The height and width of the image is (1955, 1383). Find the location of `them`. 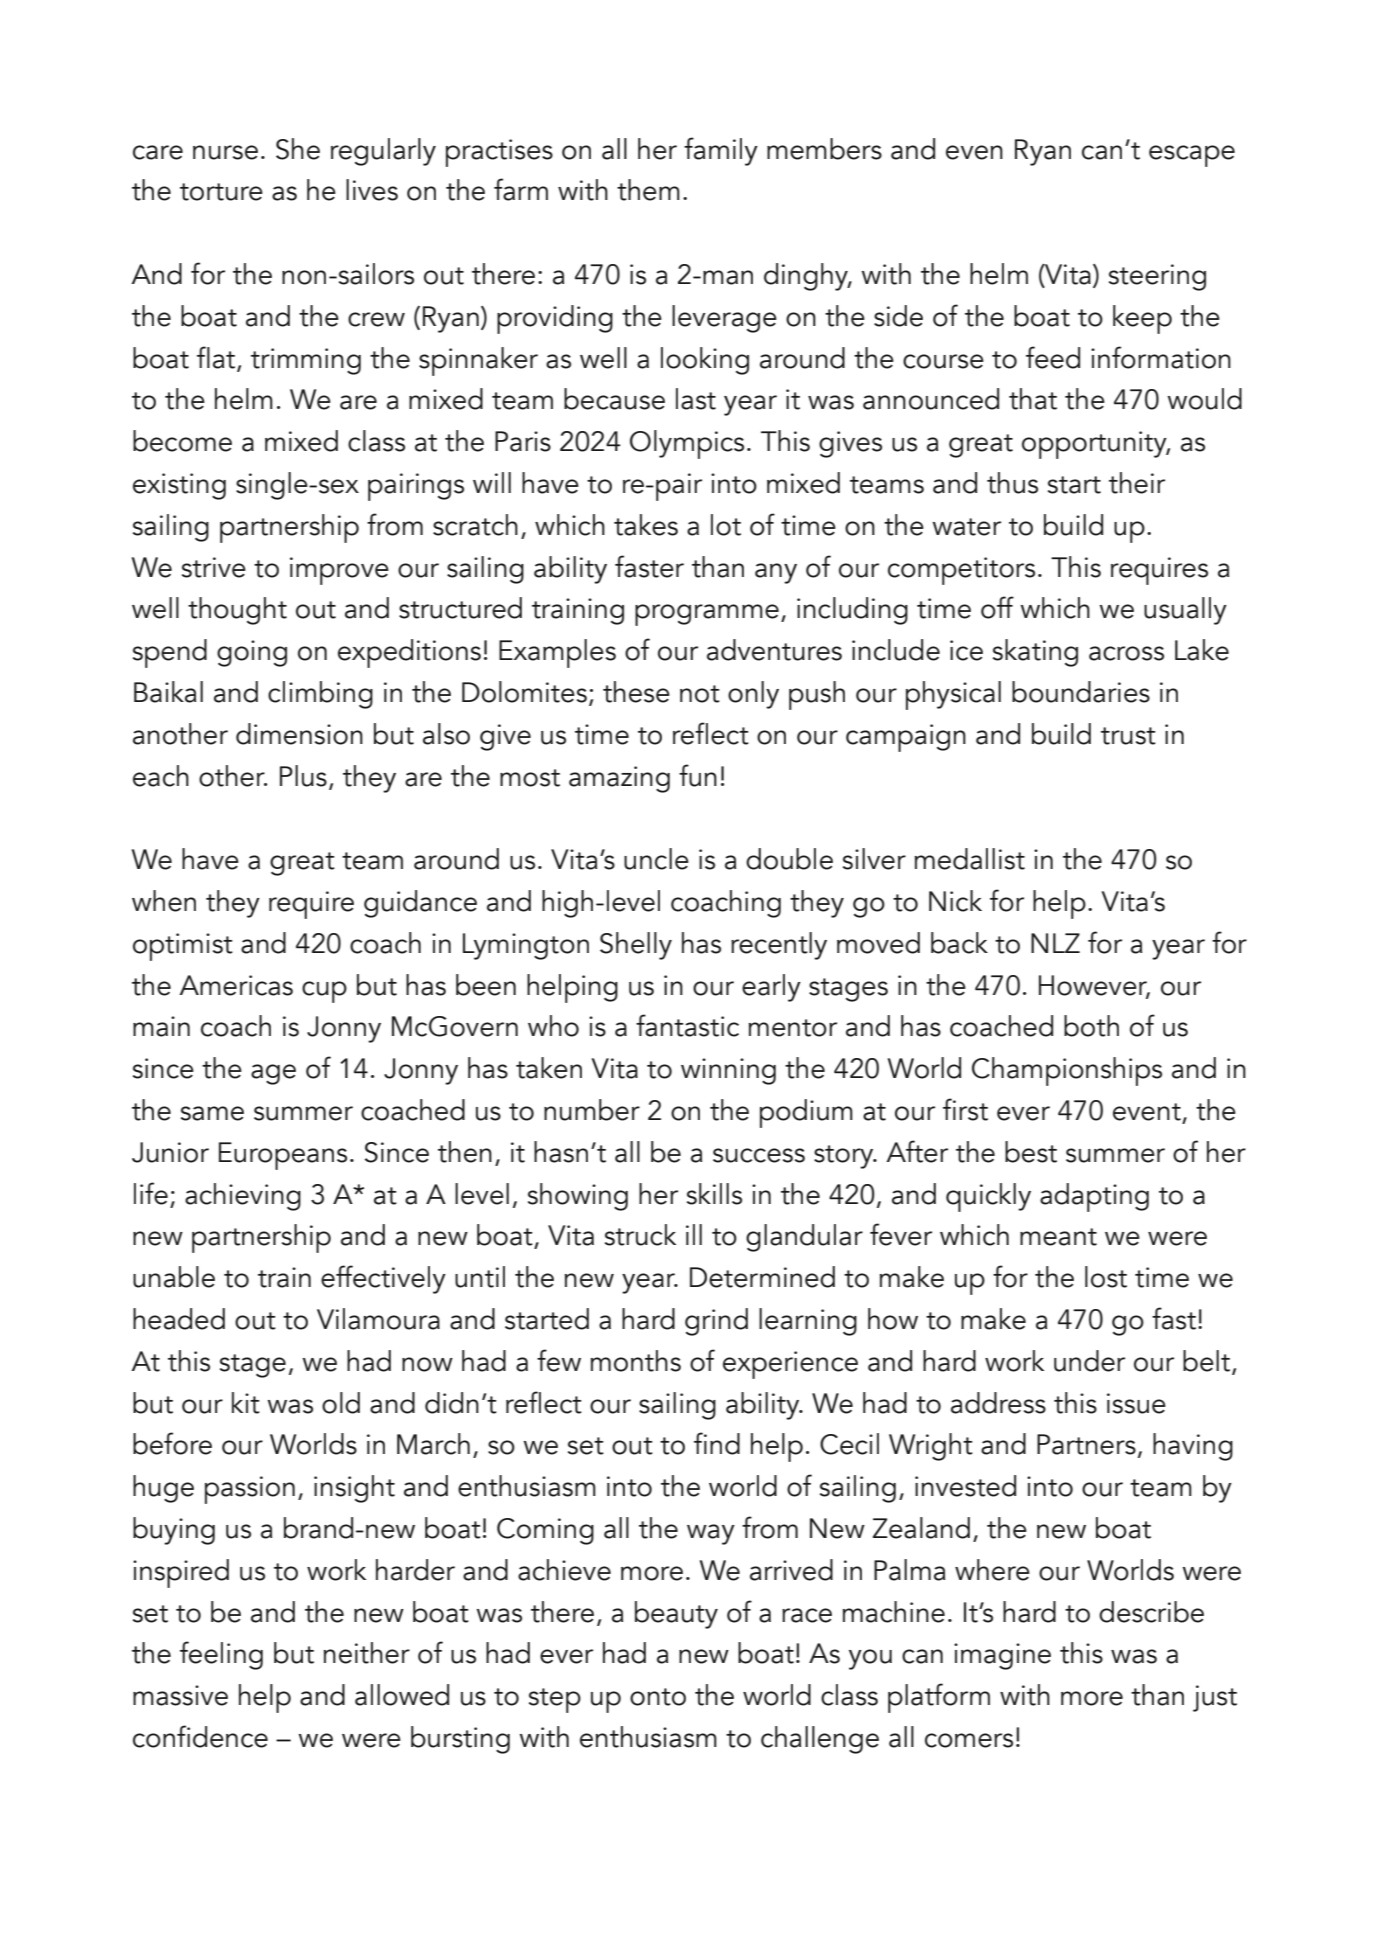

them is located at coordinates (648, 190).
